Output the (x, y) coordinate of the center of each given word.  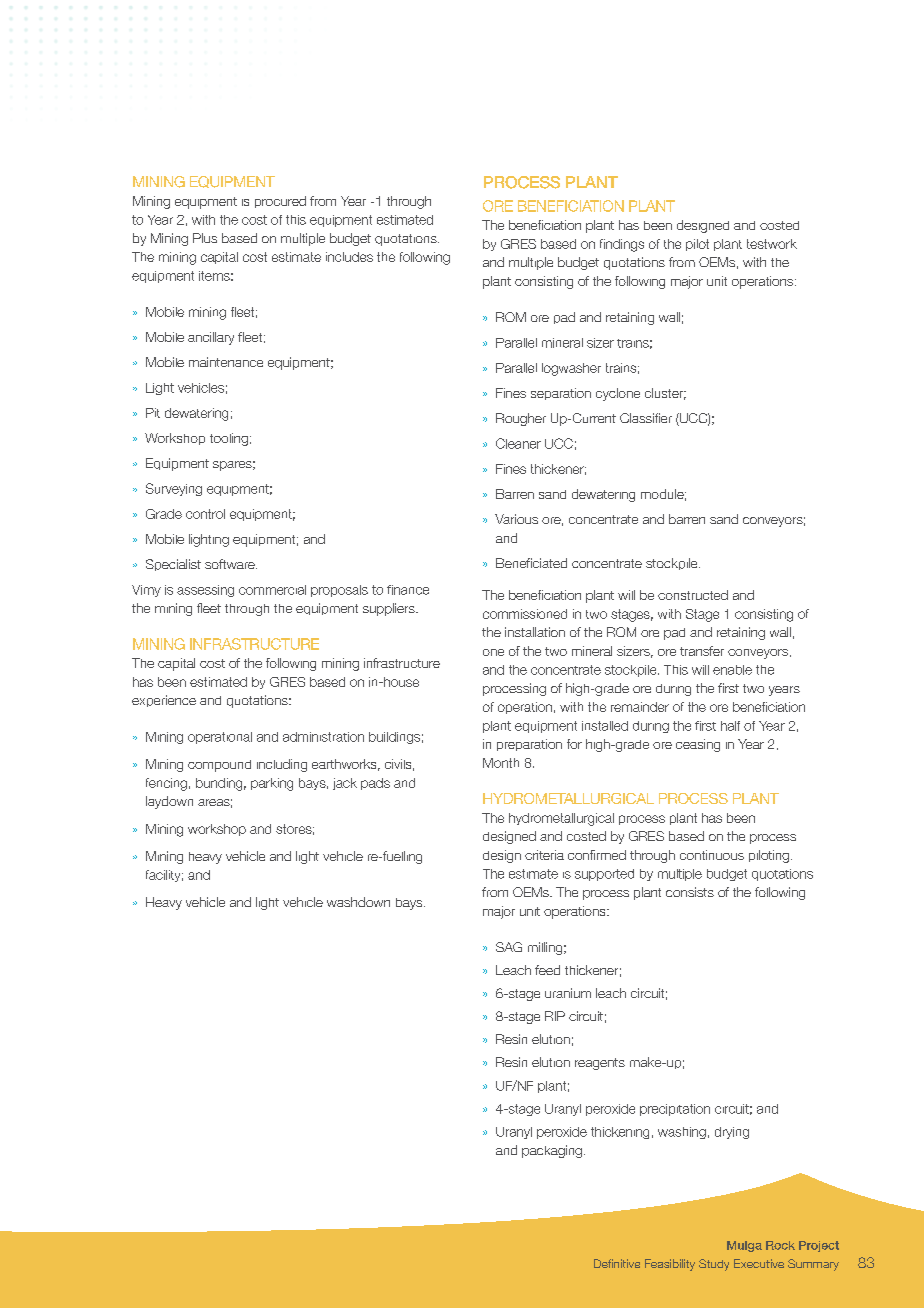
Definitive (617, 1263)
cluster (665, 394)
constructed (693, 595)
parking (272, 784)
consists (690, 892)
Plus (205, 238)
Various (516, 519)
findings (622, 245)
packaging (552, 1151)
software (231, 564)
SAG (509, 947)
